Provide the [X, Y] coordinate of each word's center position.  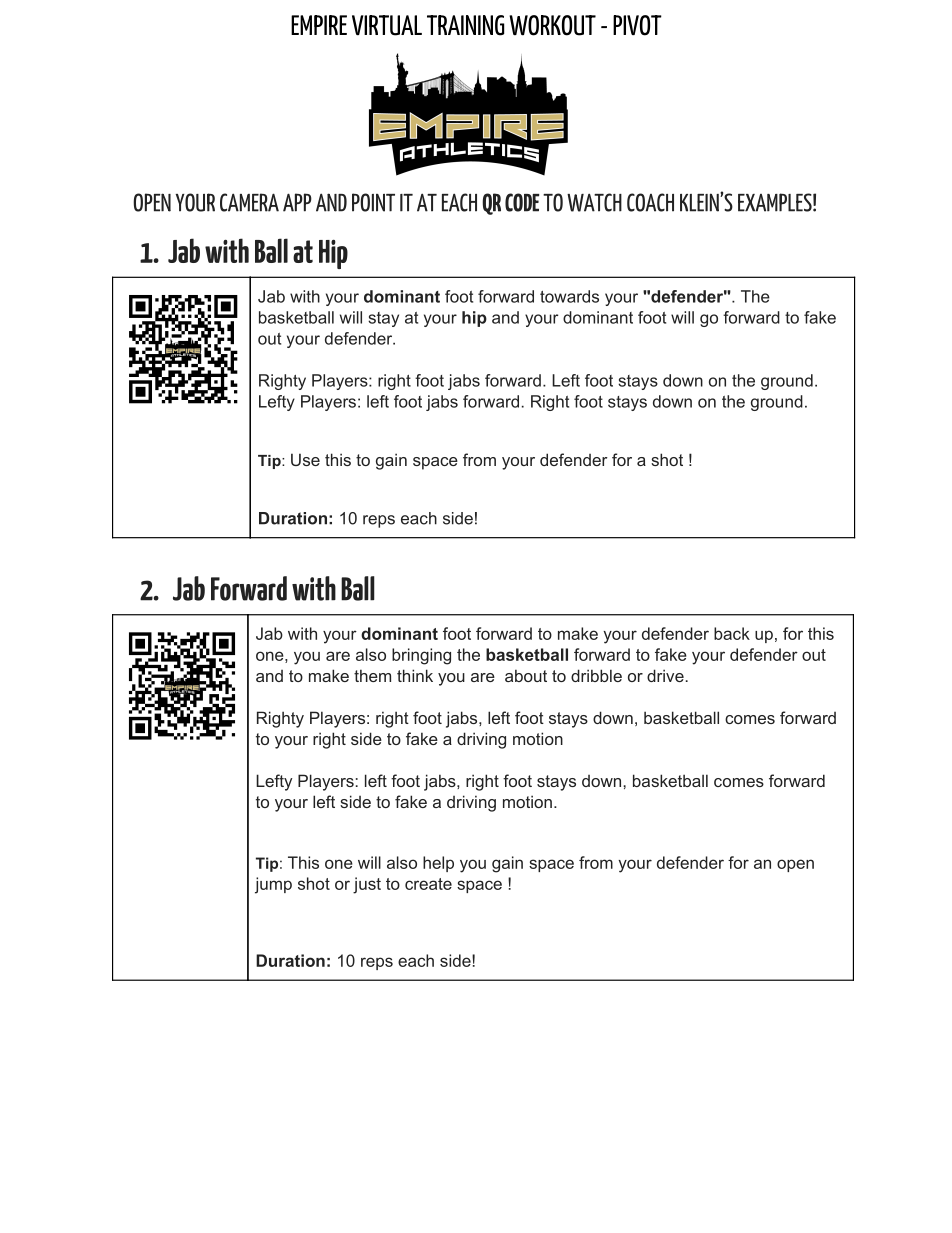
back [732, 633]
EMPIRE [319, 25]
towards [569, 296]
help [438, 864]
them [372, 675]
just [367, 885]
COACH [650, 202]
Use [305, 459]
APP [297, 202]
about [526, 675]
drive [665, 675]
